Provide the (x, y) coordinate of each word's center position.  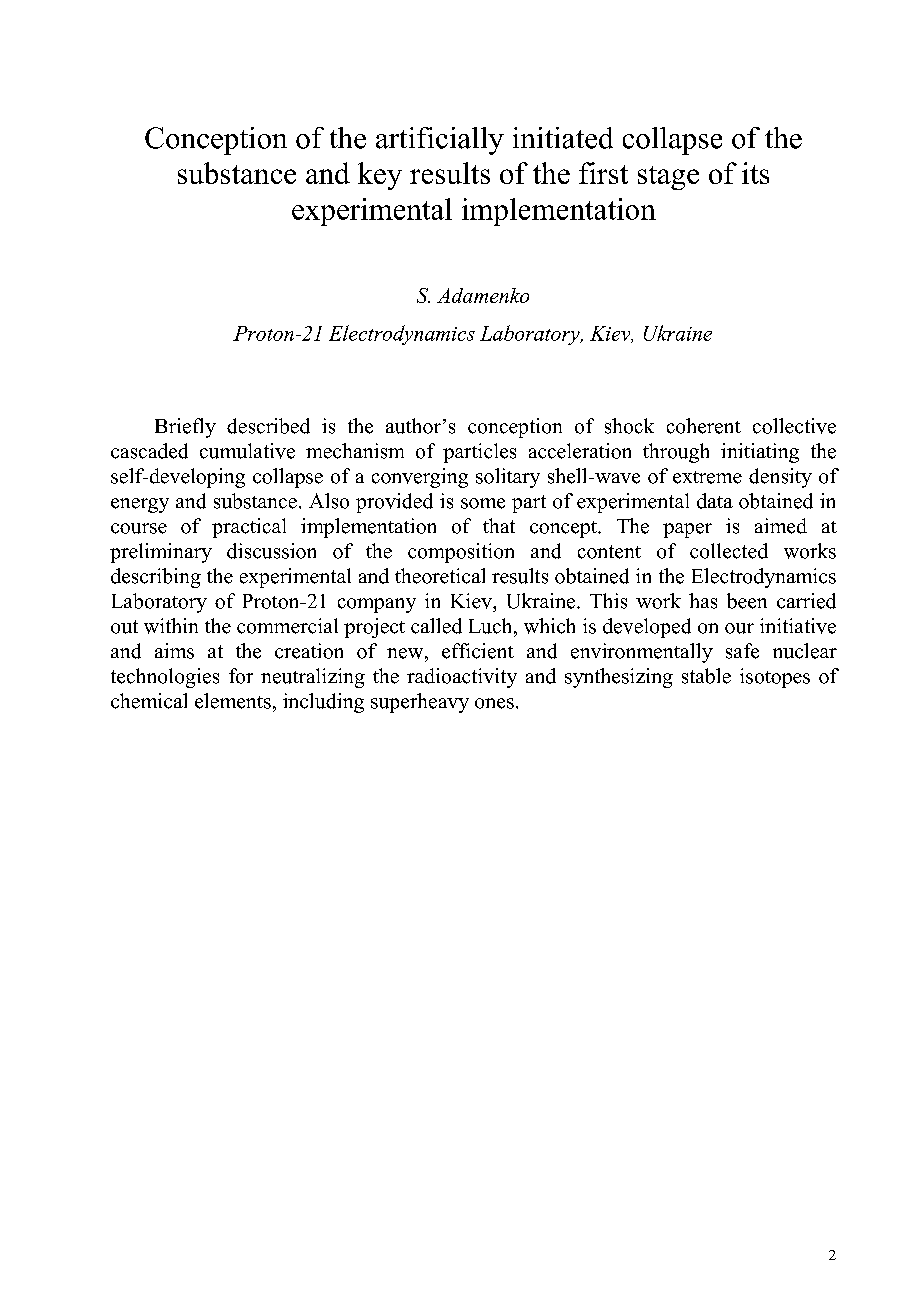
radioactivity (462, 678)
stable (706, 676)
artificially (440, 141)
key (380, 176)
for (241, 676)
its (755, 173)
